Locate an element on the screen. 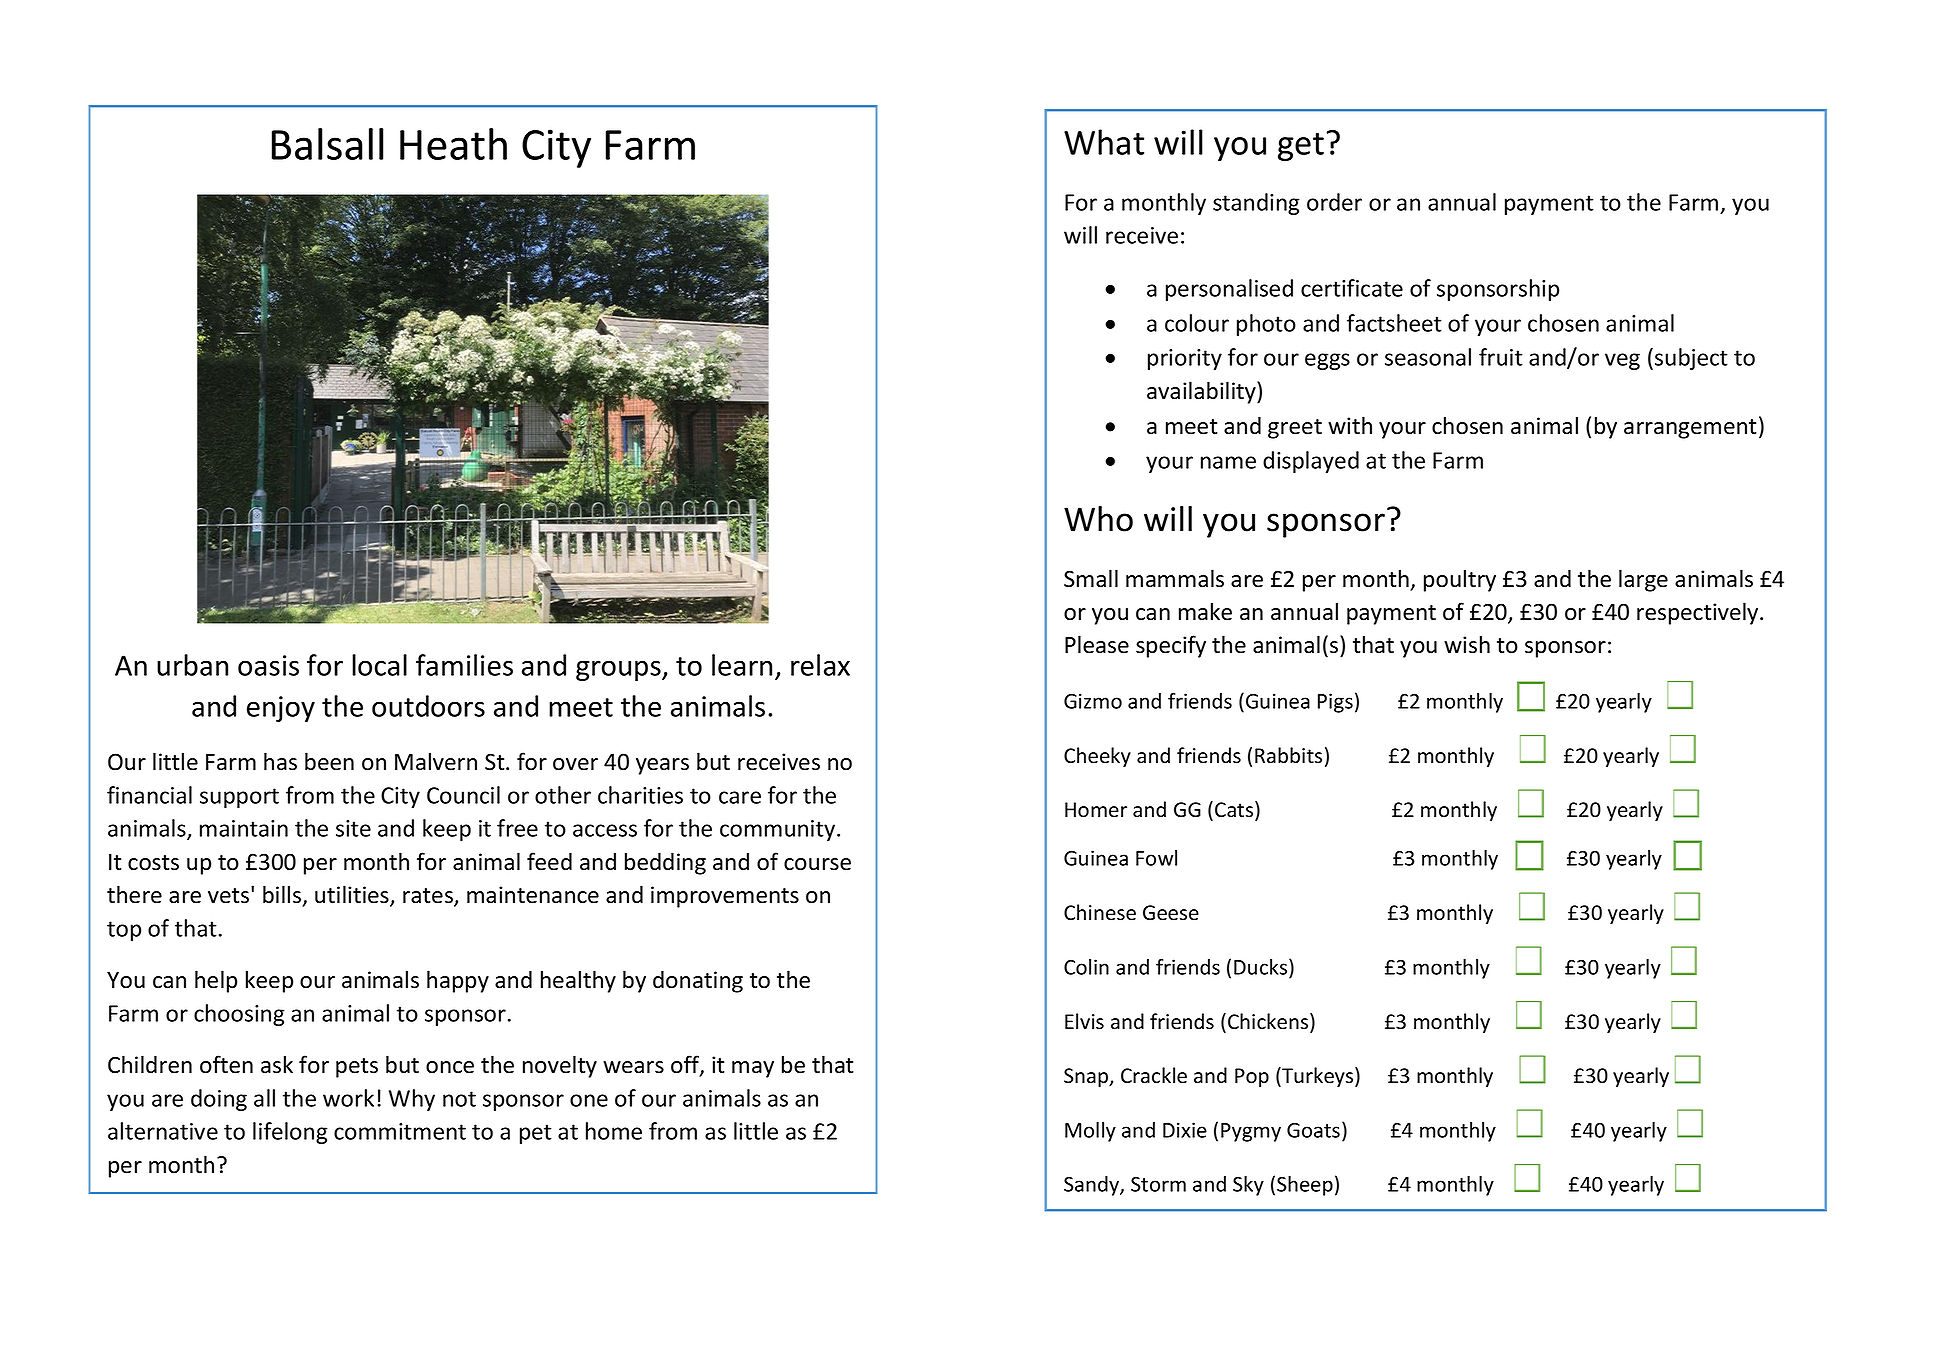  Molly is located at coordinates (1090, 1132).
